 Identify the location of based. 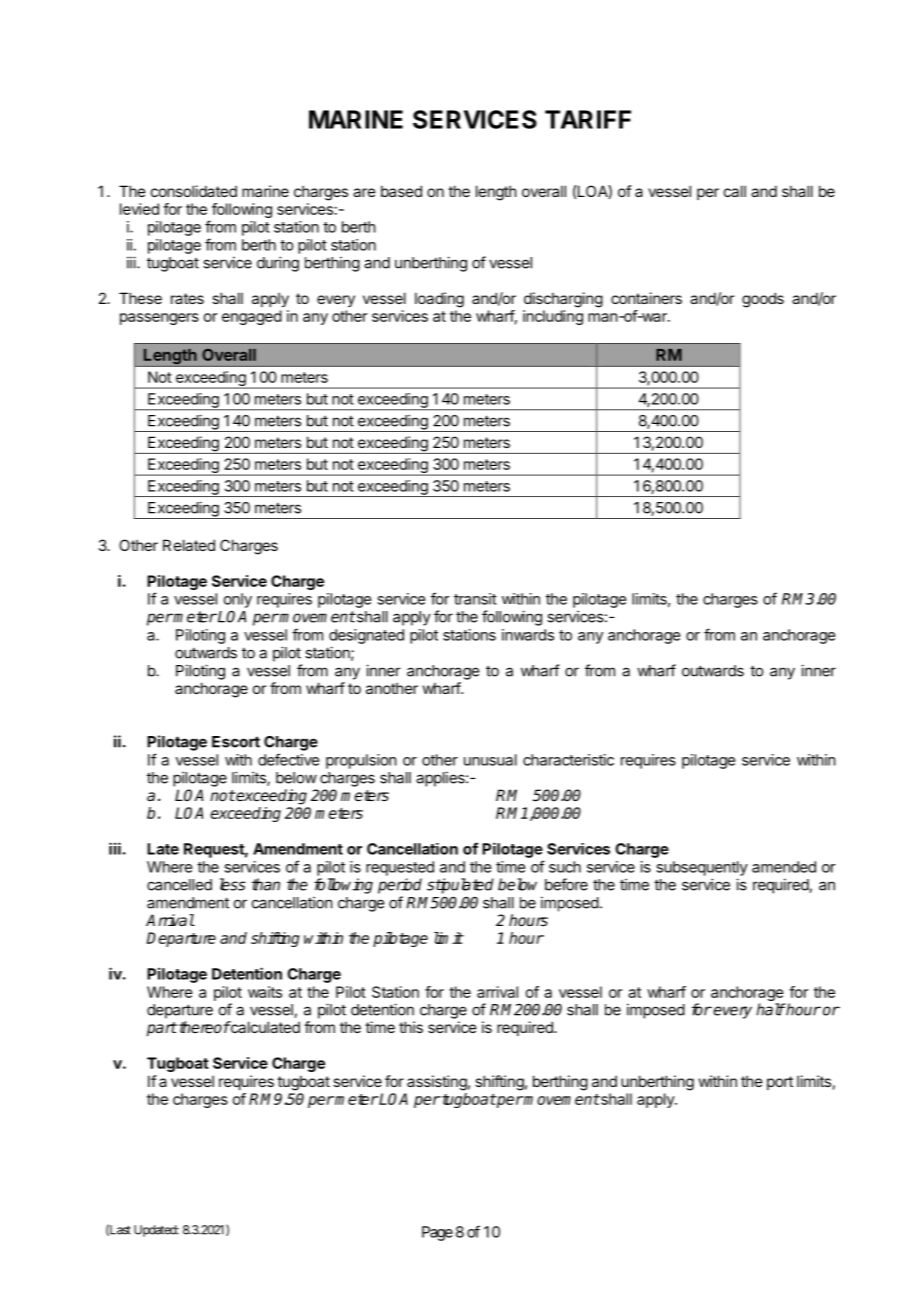
(401, 191).
